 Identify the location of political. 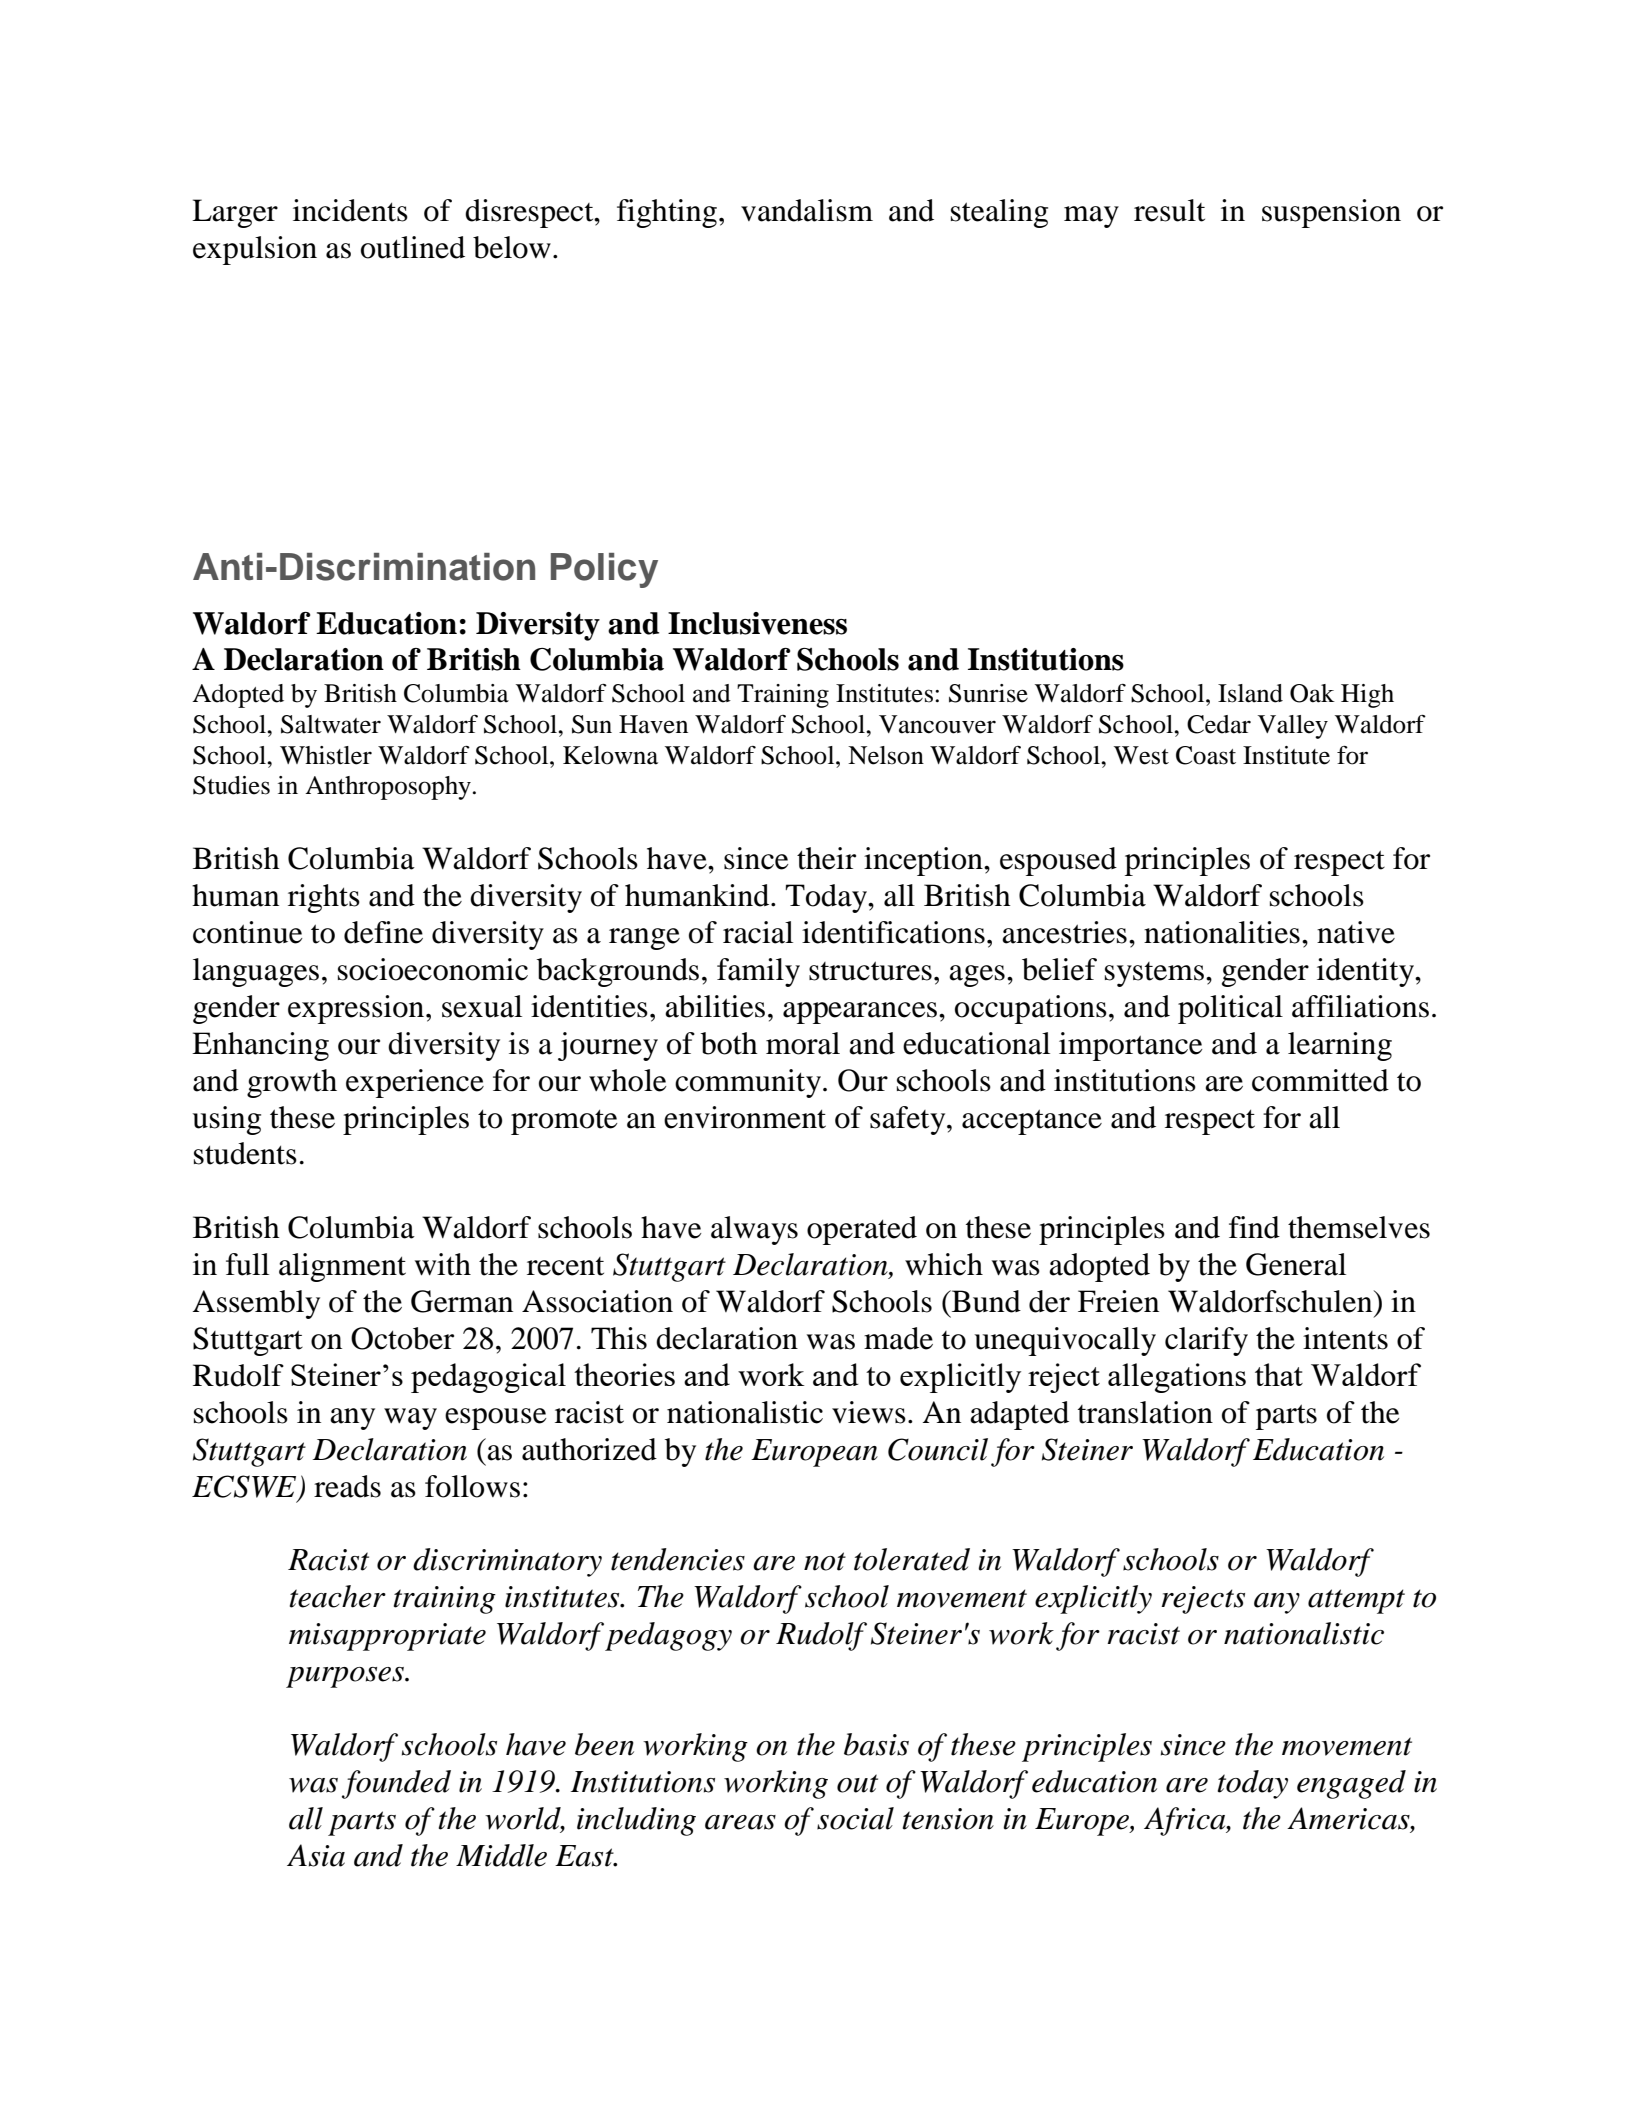
(1230, 1009).
